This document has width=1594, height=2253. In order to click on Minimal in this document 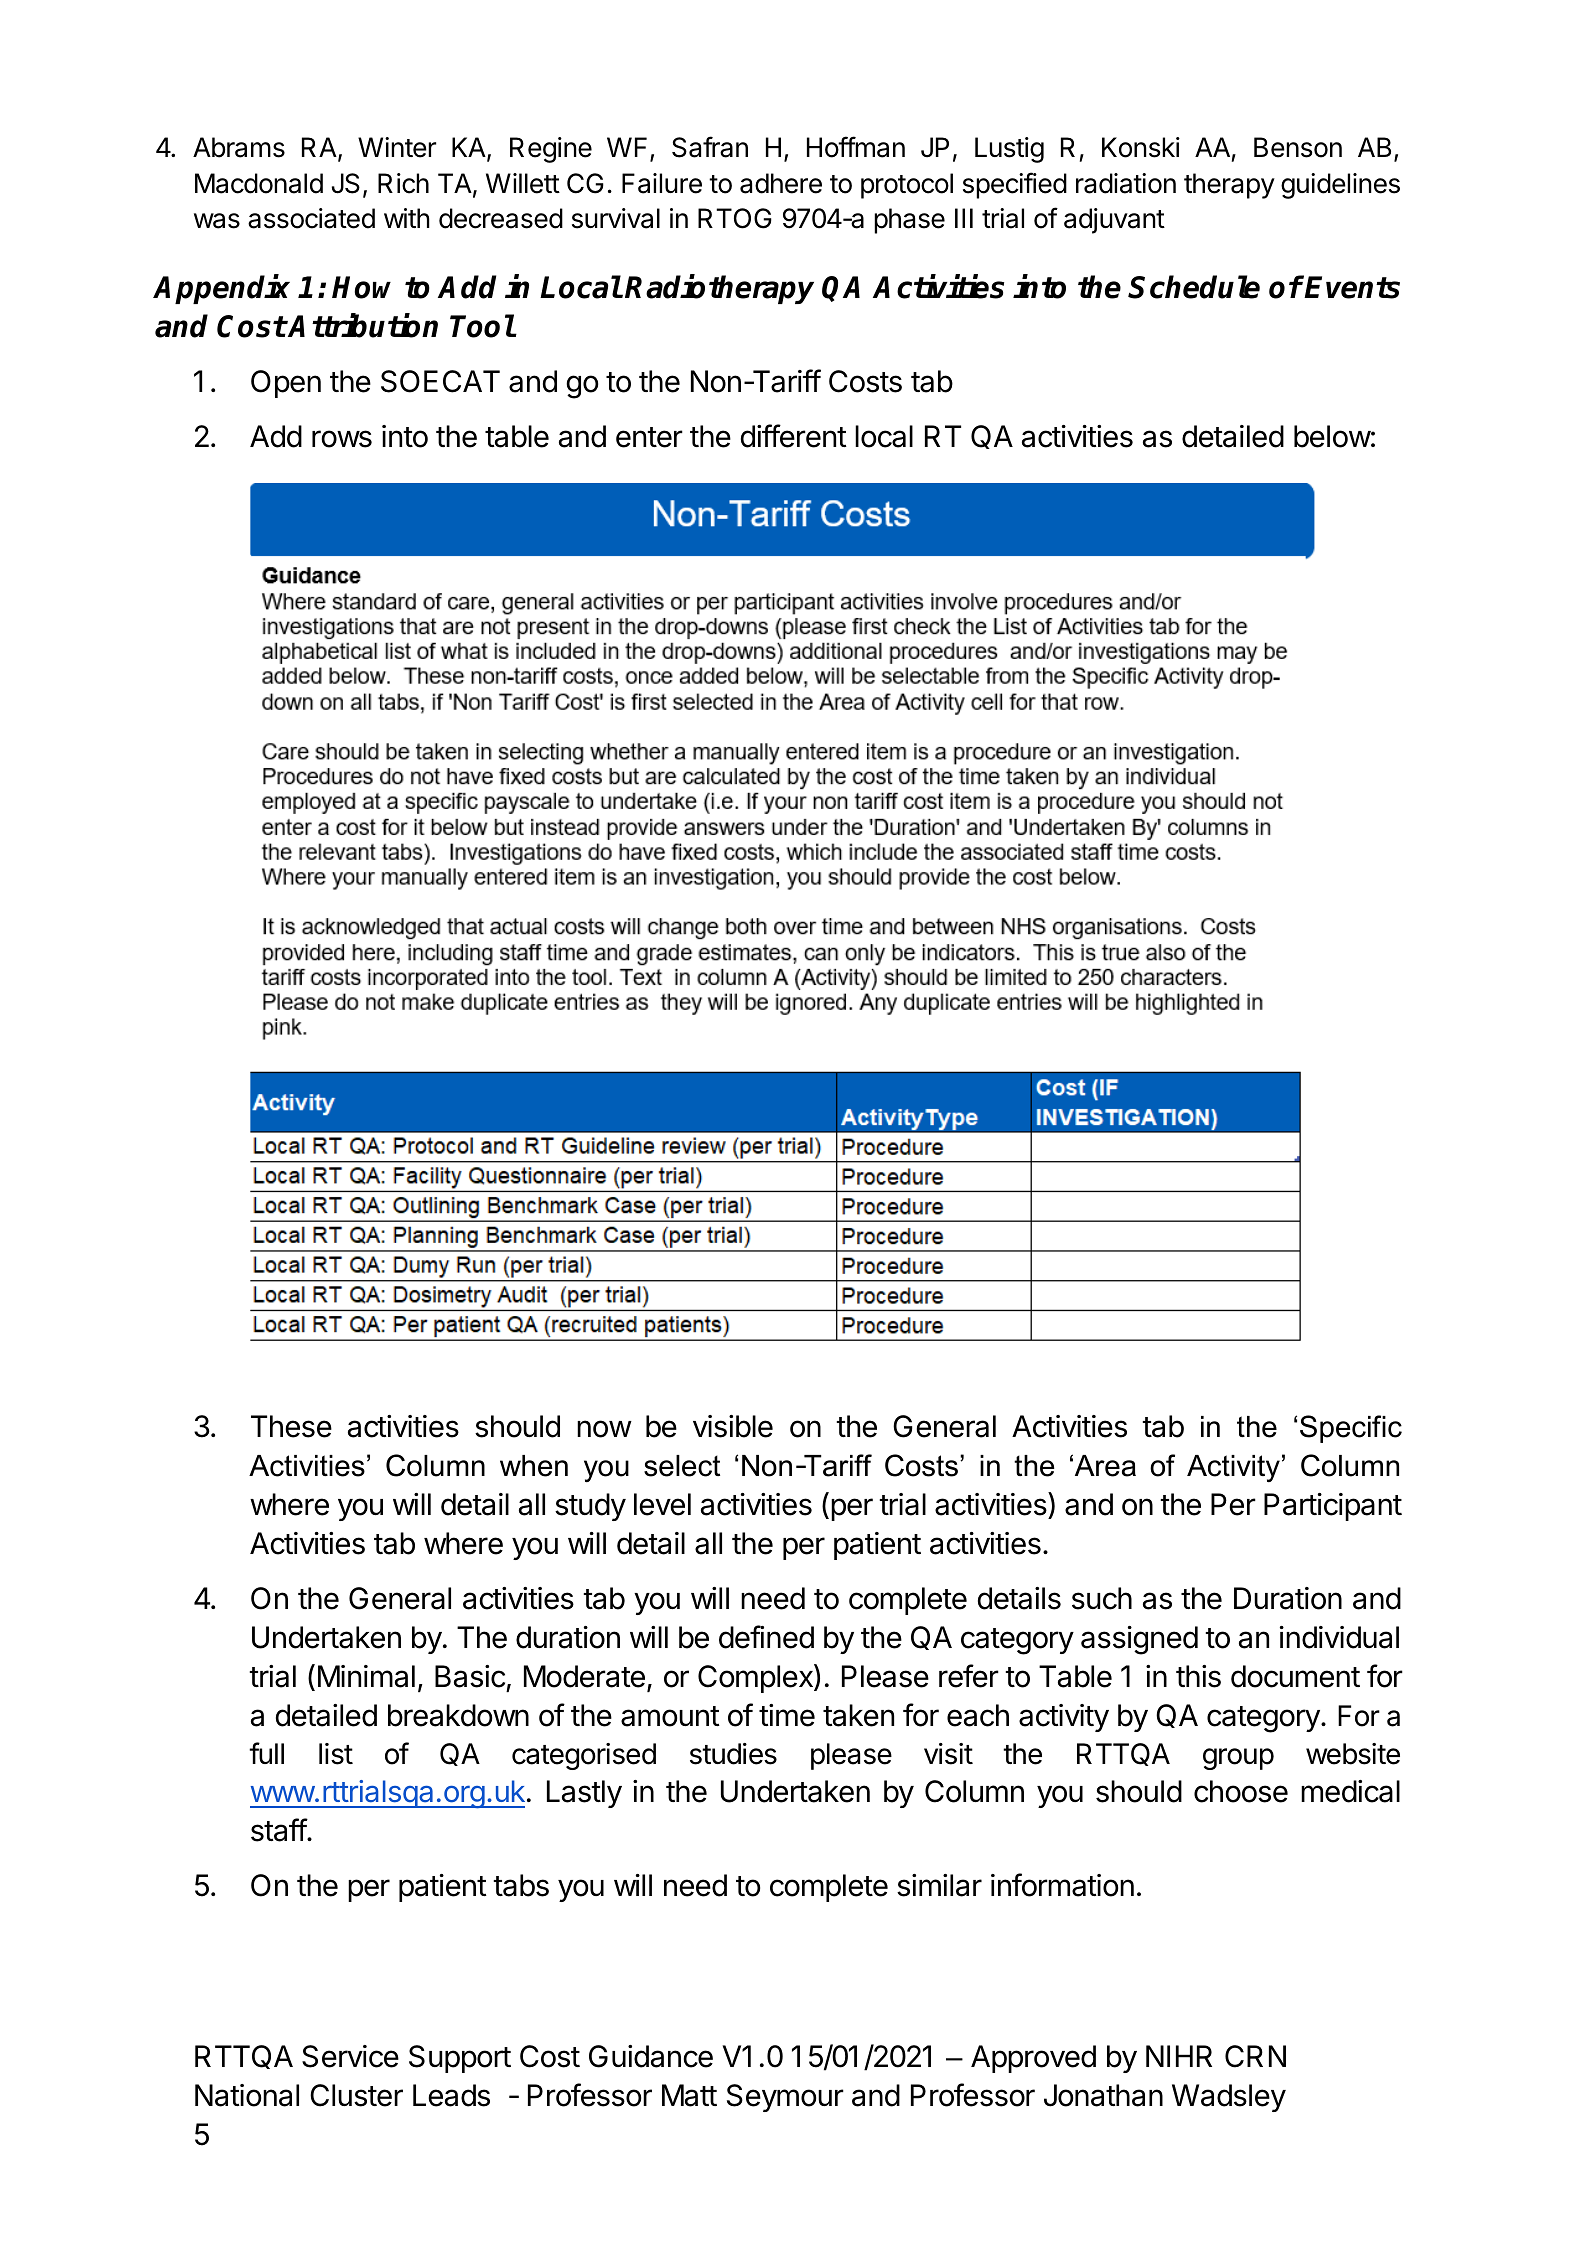, I will do `click(366, 1676)`.
